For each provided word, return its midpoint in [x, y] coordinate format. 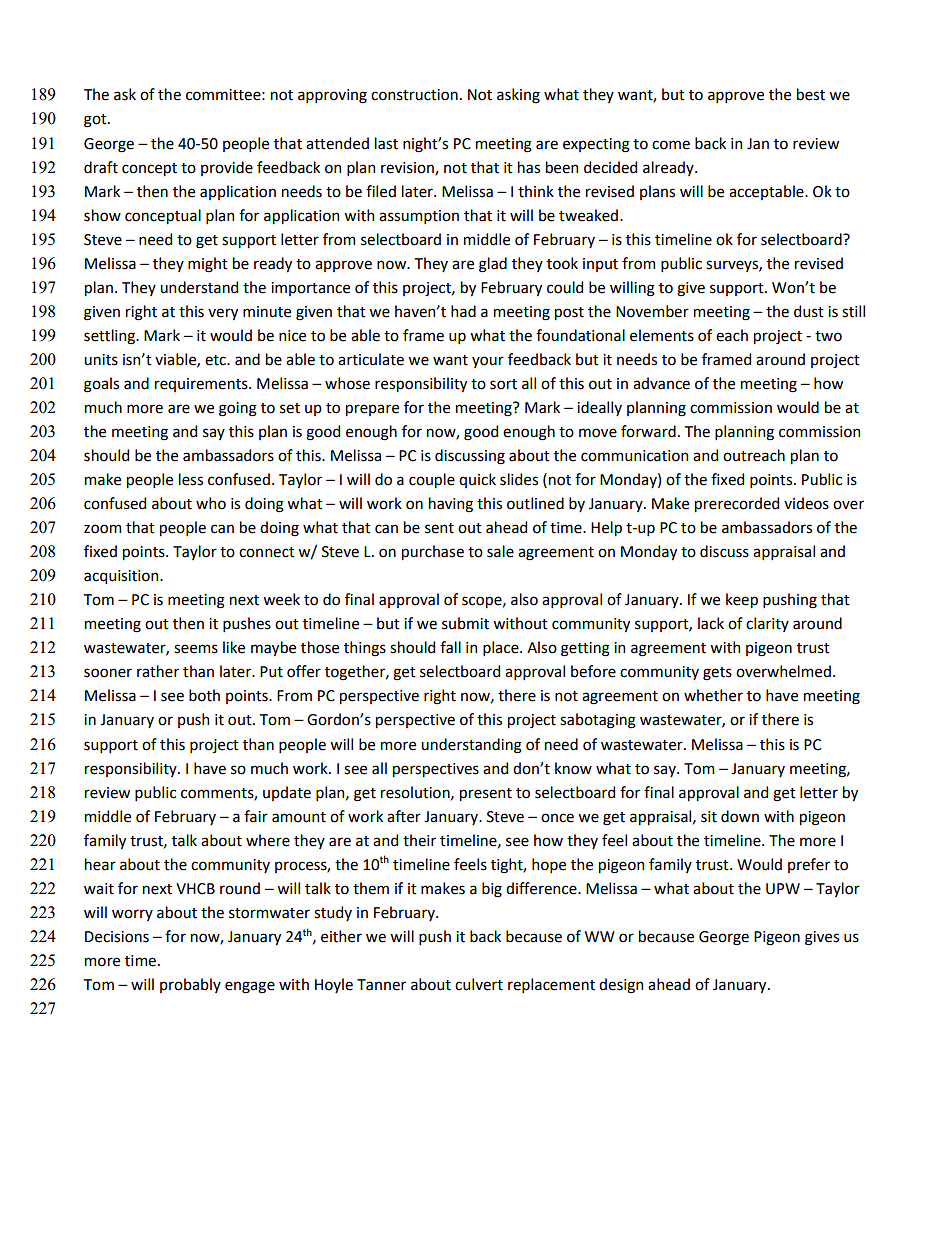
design [621, 986]
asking [518, 96]
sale [500, 551]
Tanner [381, 985]
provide [227, 168]
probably [190, 985]
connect [267, 552]
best [811, 94]
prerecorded [737, 504]
